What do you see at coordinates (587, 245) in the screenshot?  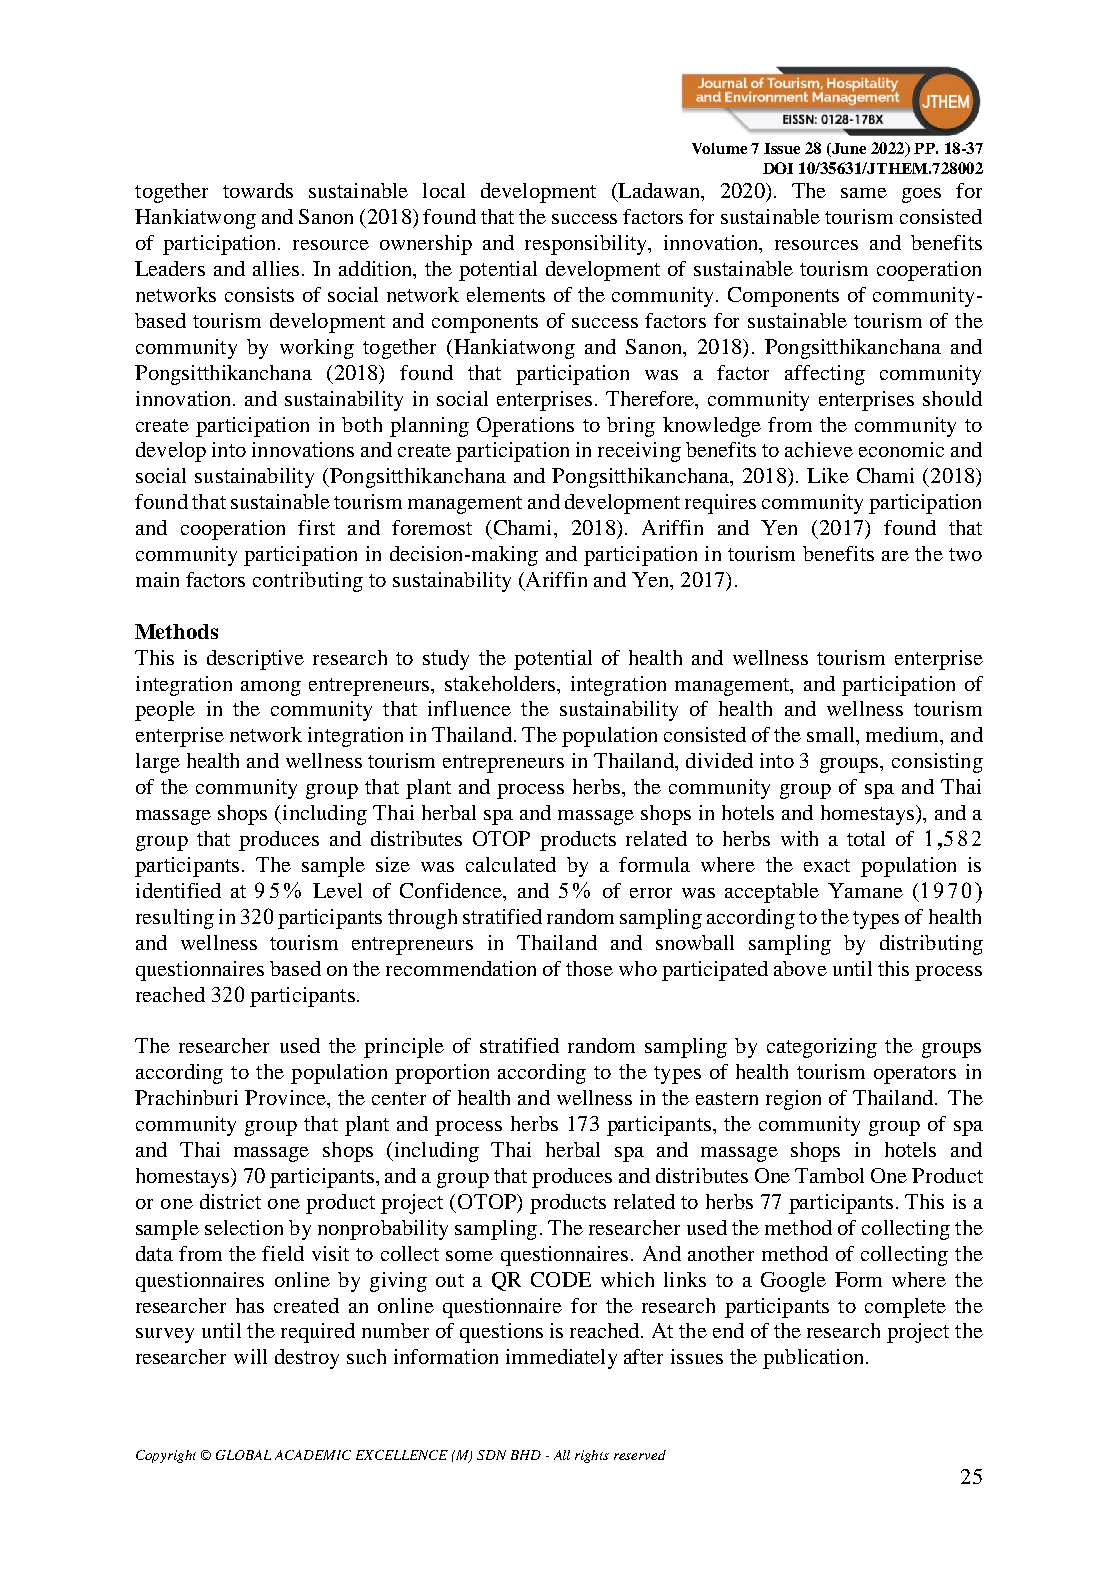 I see `responsibility` at bounding box center [587, 245].
